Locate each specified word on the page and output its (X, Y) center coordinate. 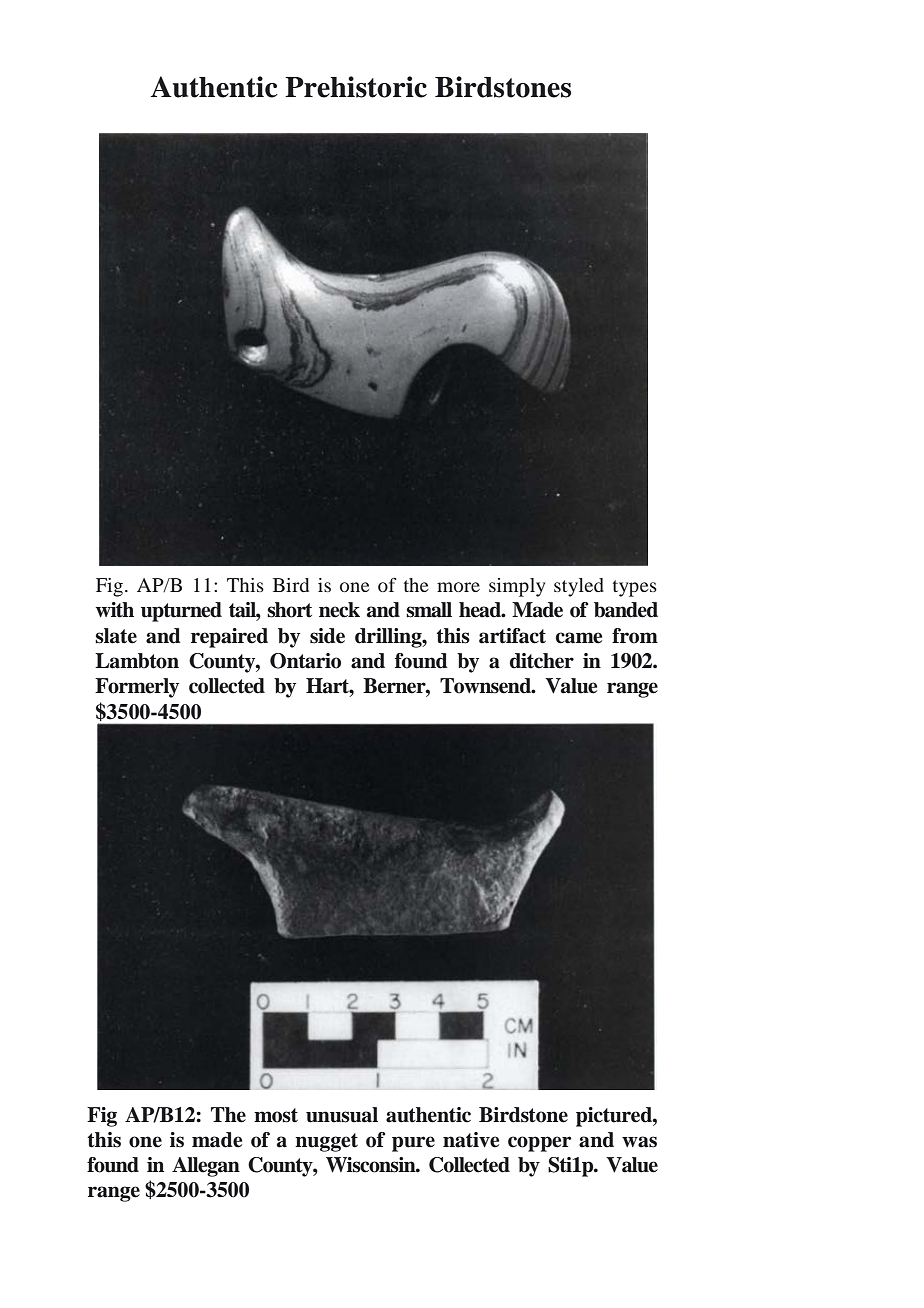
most (276, 1115)
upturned (181, 612)
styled (579, 587)
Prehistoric (356, 87)
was (639, 1142)
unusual (342, 1115)
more (458, 587)
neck (339, 610)
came (579, 638)
